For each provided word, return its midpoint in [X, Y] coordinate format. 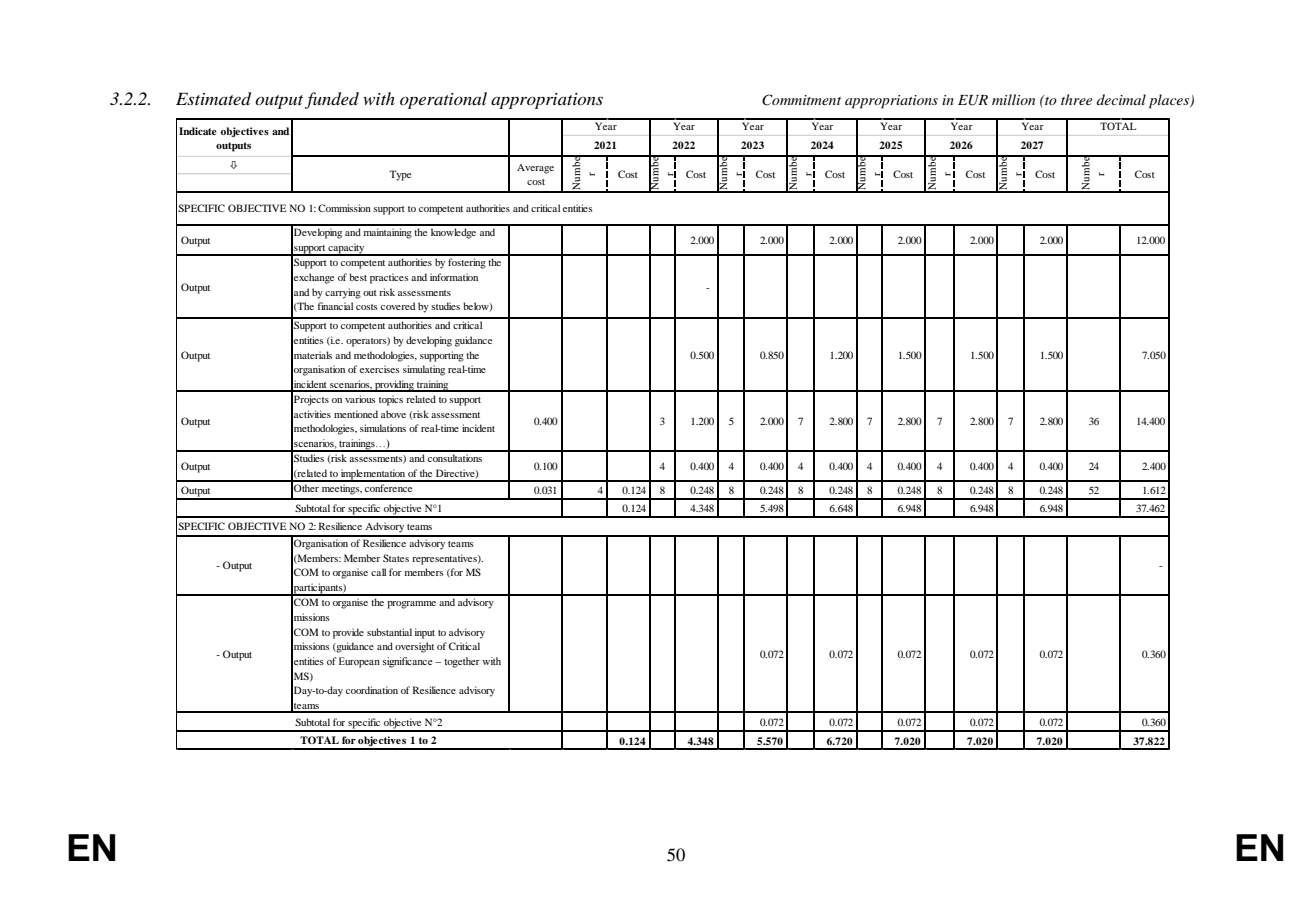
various [360, 399]
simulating [424, 370]
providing [394, 386]
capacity [347, 249]
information [454, 277]
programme [411, 605]
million [1013, 99]
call [378, 572]
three [1076, 99]
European [359, 662]
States [396, 558]
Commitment [801, 100]
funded [332, 100]
